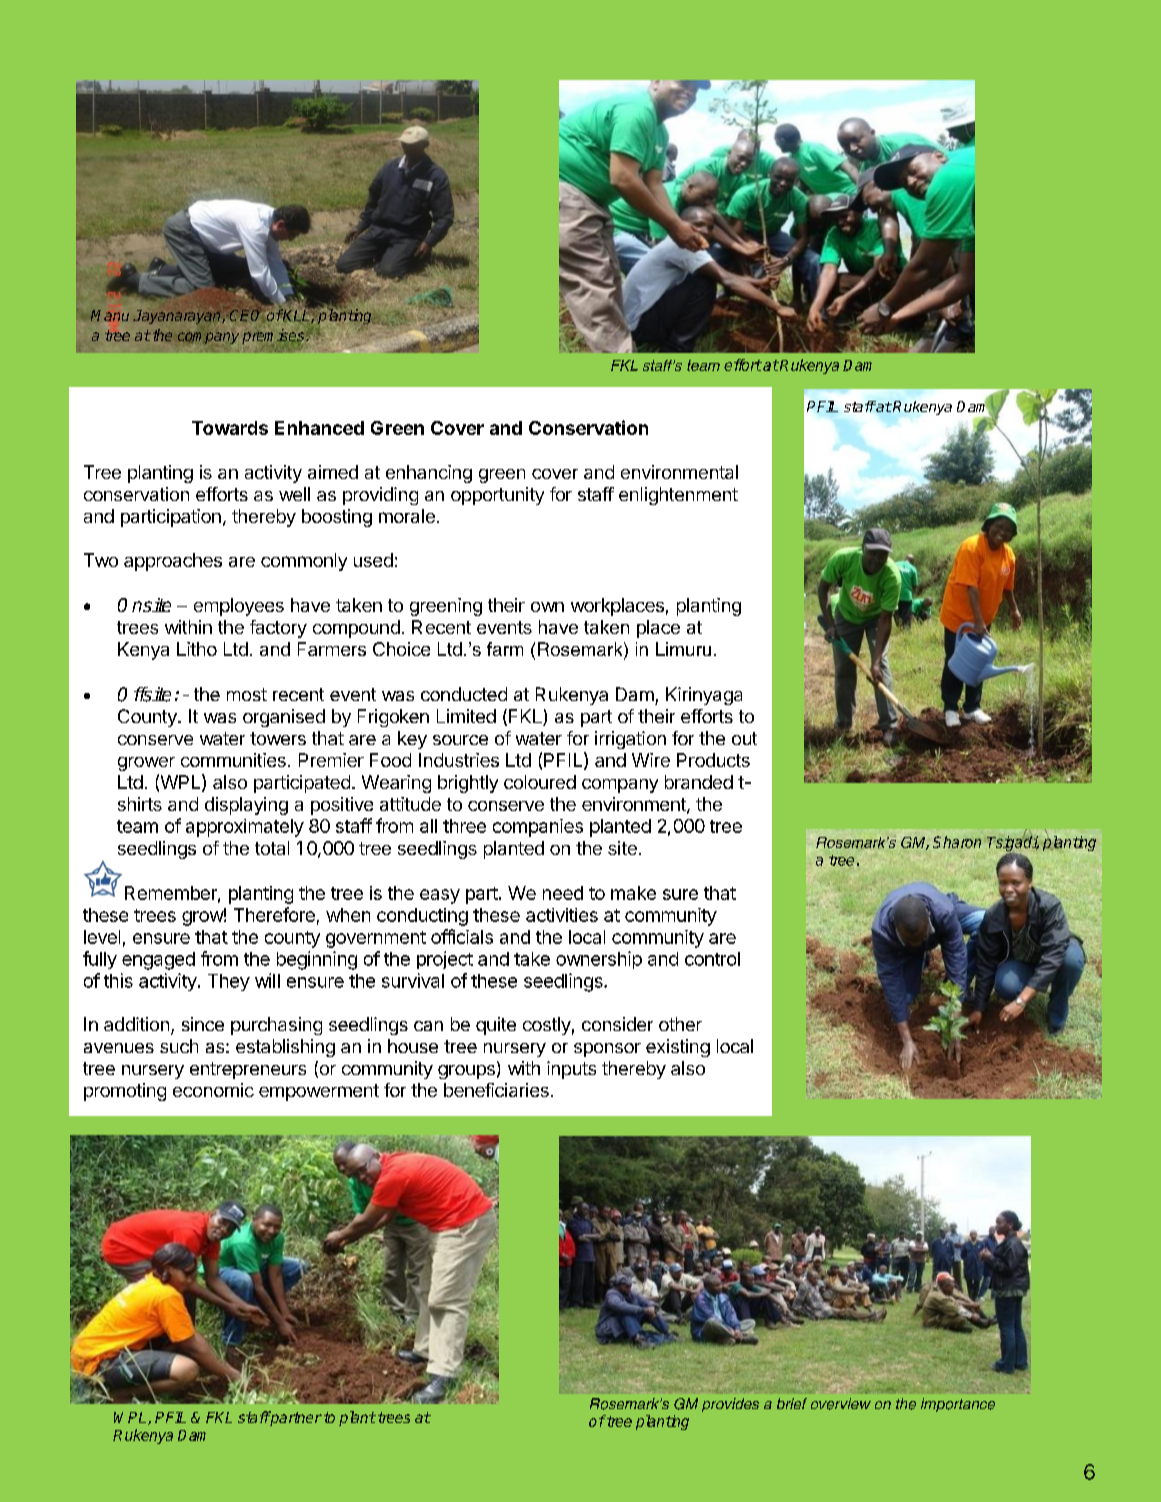  What do you see at coordinates (730, 1405) in the screenshot?
I see `provides` at bounding box center [730, 1405].
